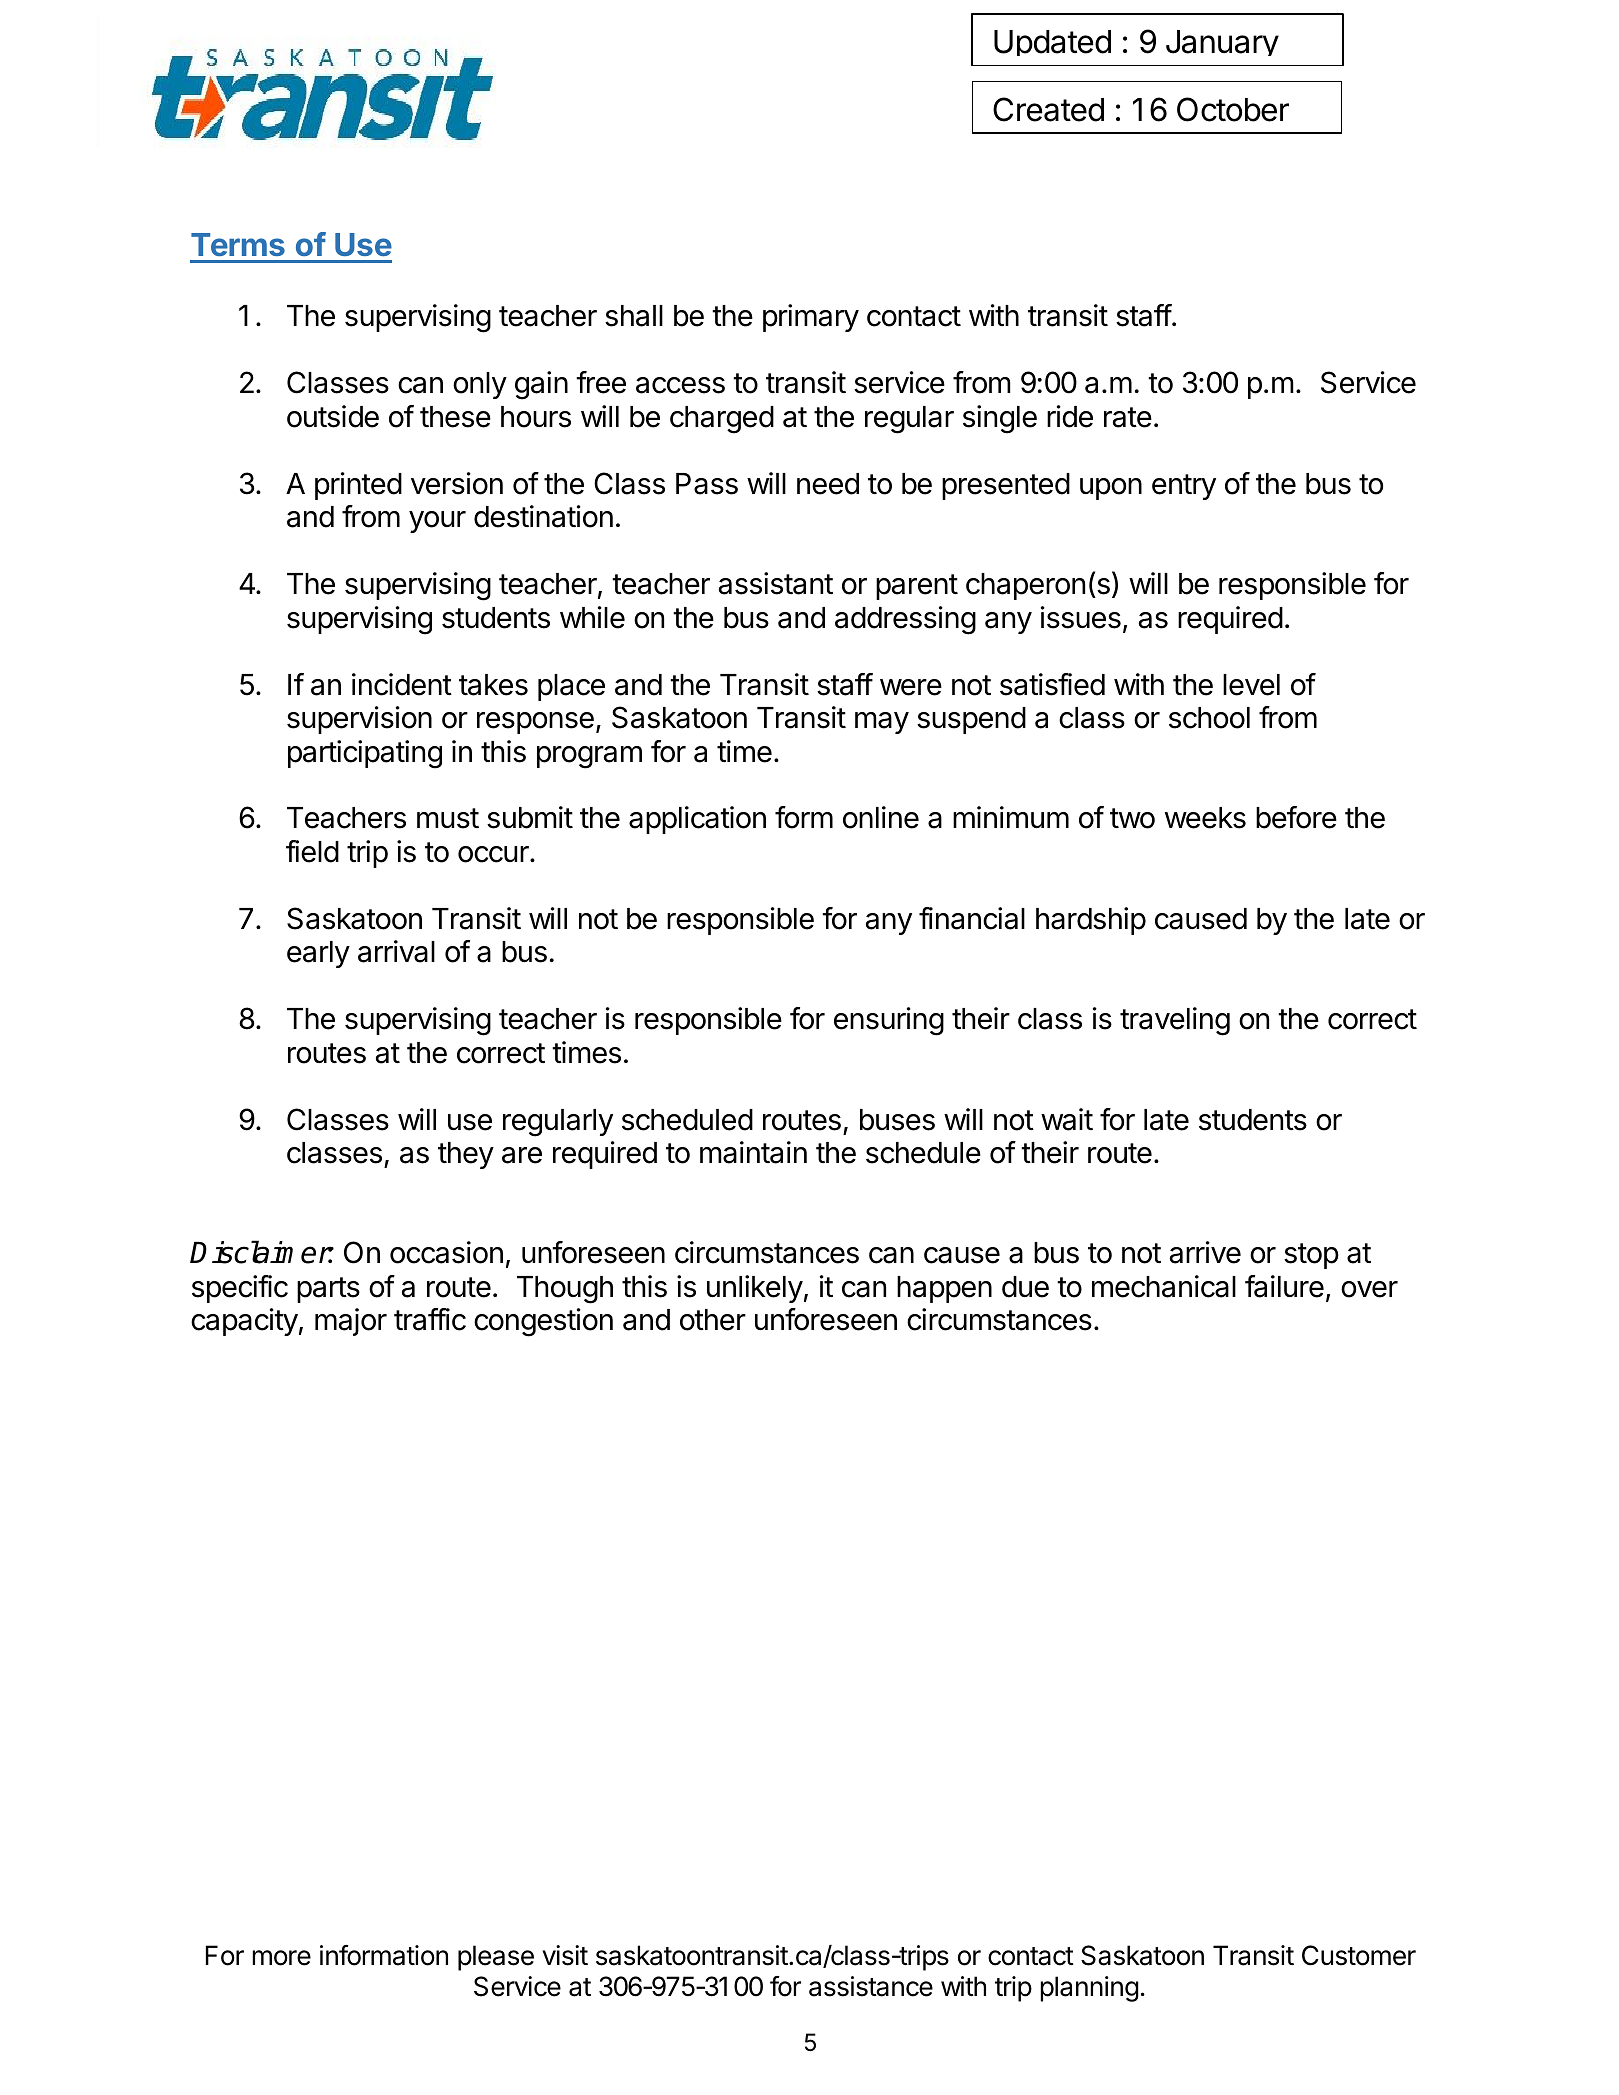  Describe the element at coordinates (1175, 1021) in the screenshot. I see `traveling` at that location.
